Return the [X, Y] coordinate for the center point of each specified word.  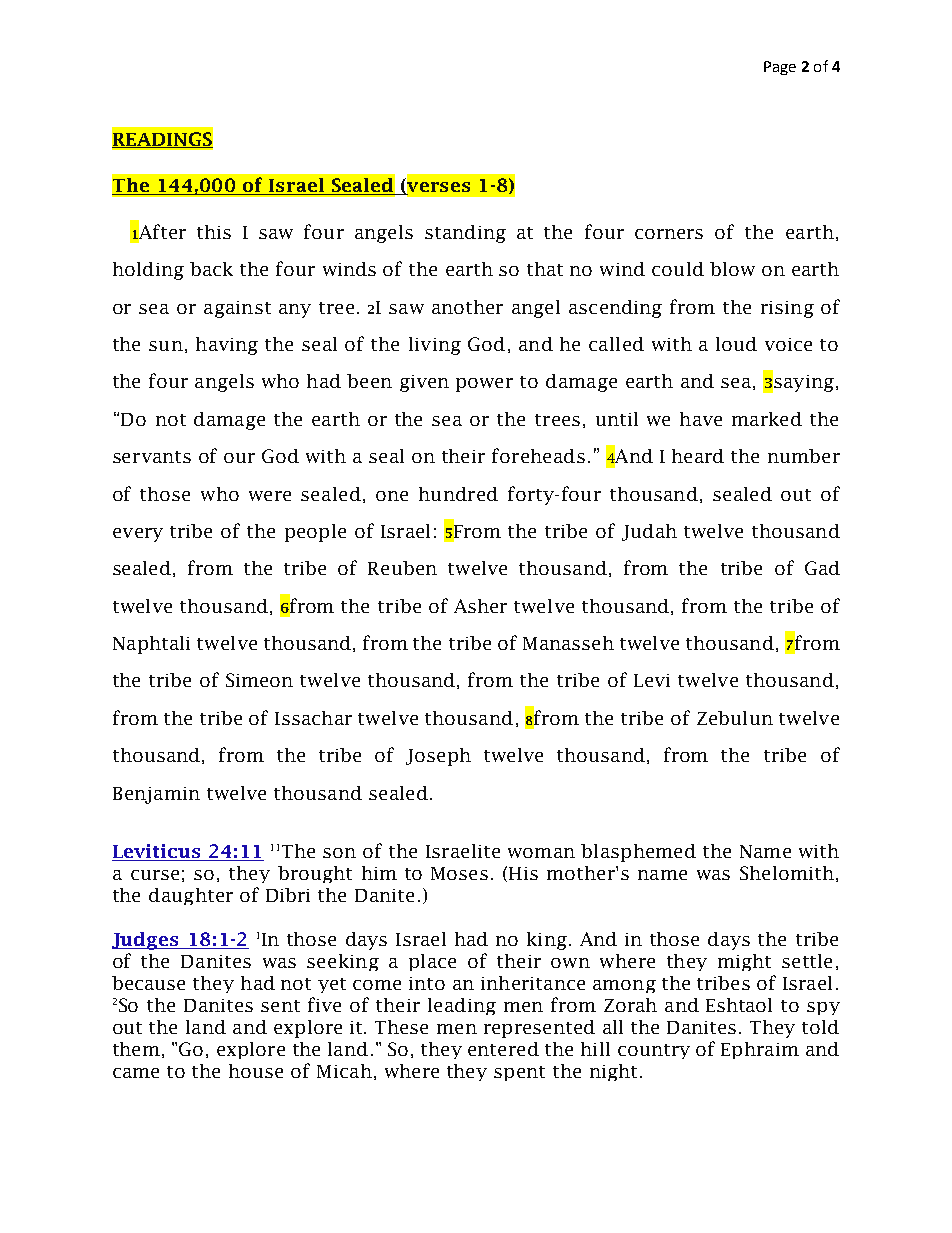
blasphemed [638, 853]
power [484, 385]
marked [767, 419]
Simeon [259, 680]
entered [503, 1049]
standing [465, 234]
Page [780, 68]
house [256, 1071]
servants [152, 457]
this [214, 232]
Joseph [438, 757]
